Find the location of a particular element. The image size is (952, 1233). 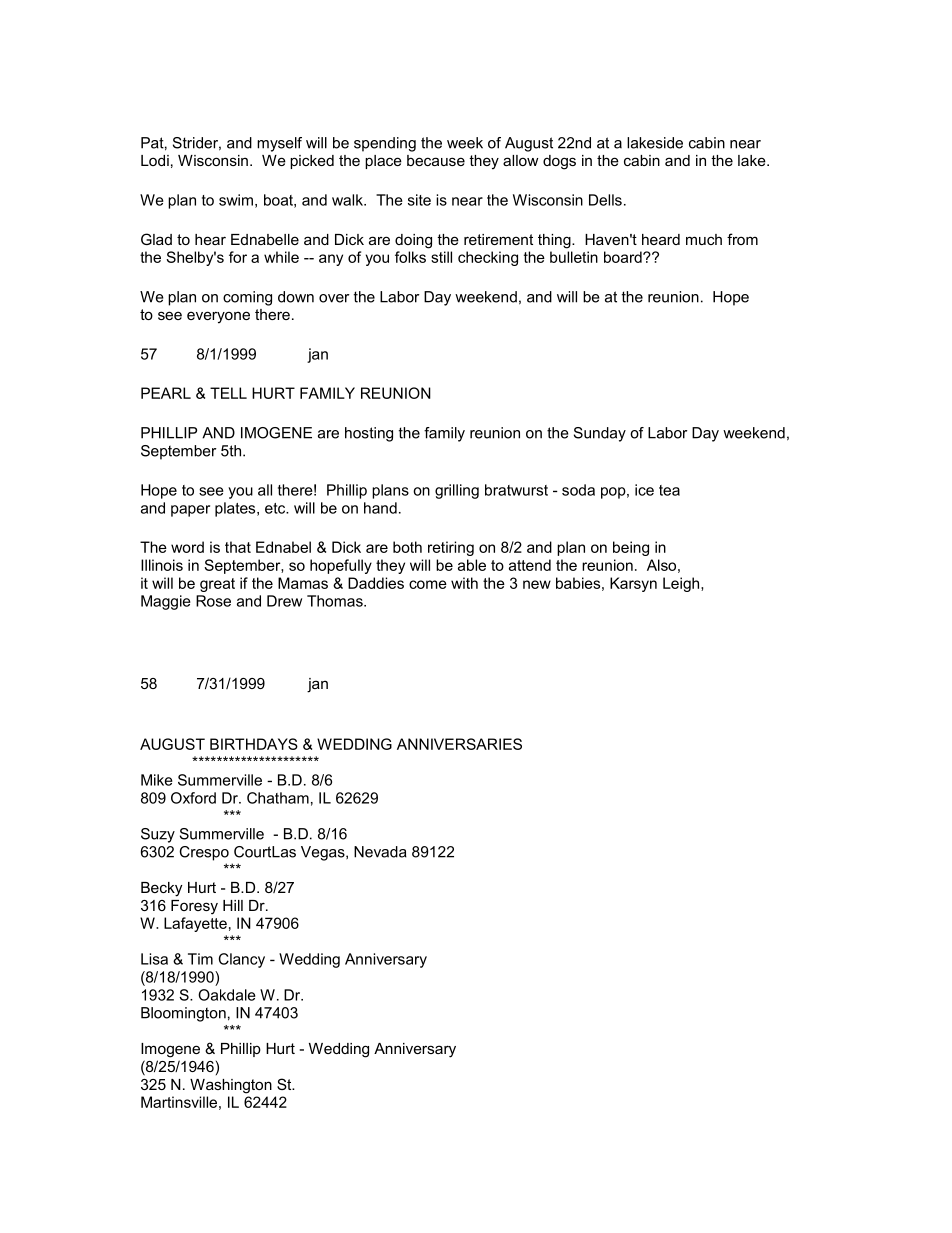

BIRTHDAYS is located at coordinates (254, 744).
